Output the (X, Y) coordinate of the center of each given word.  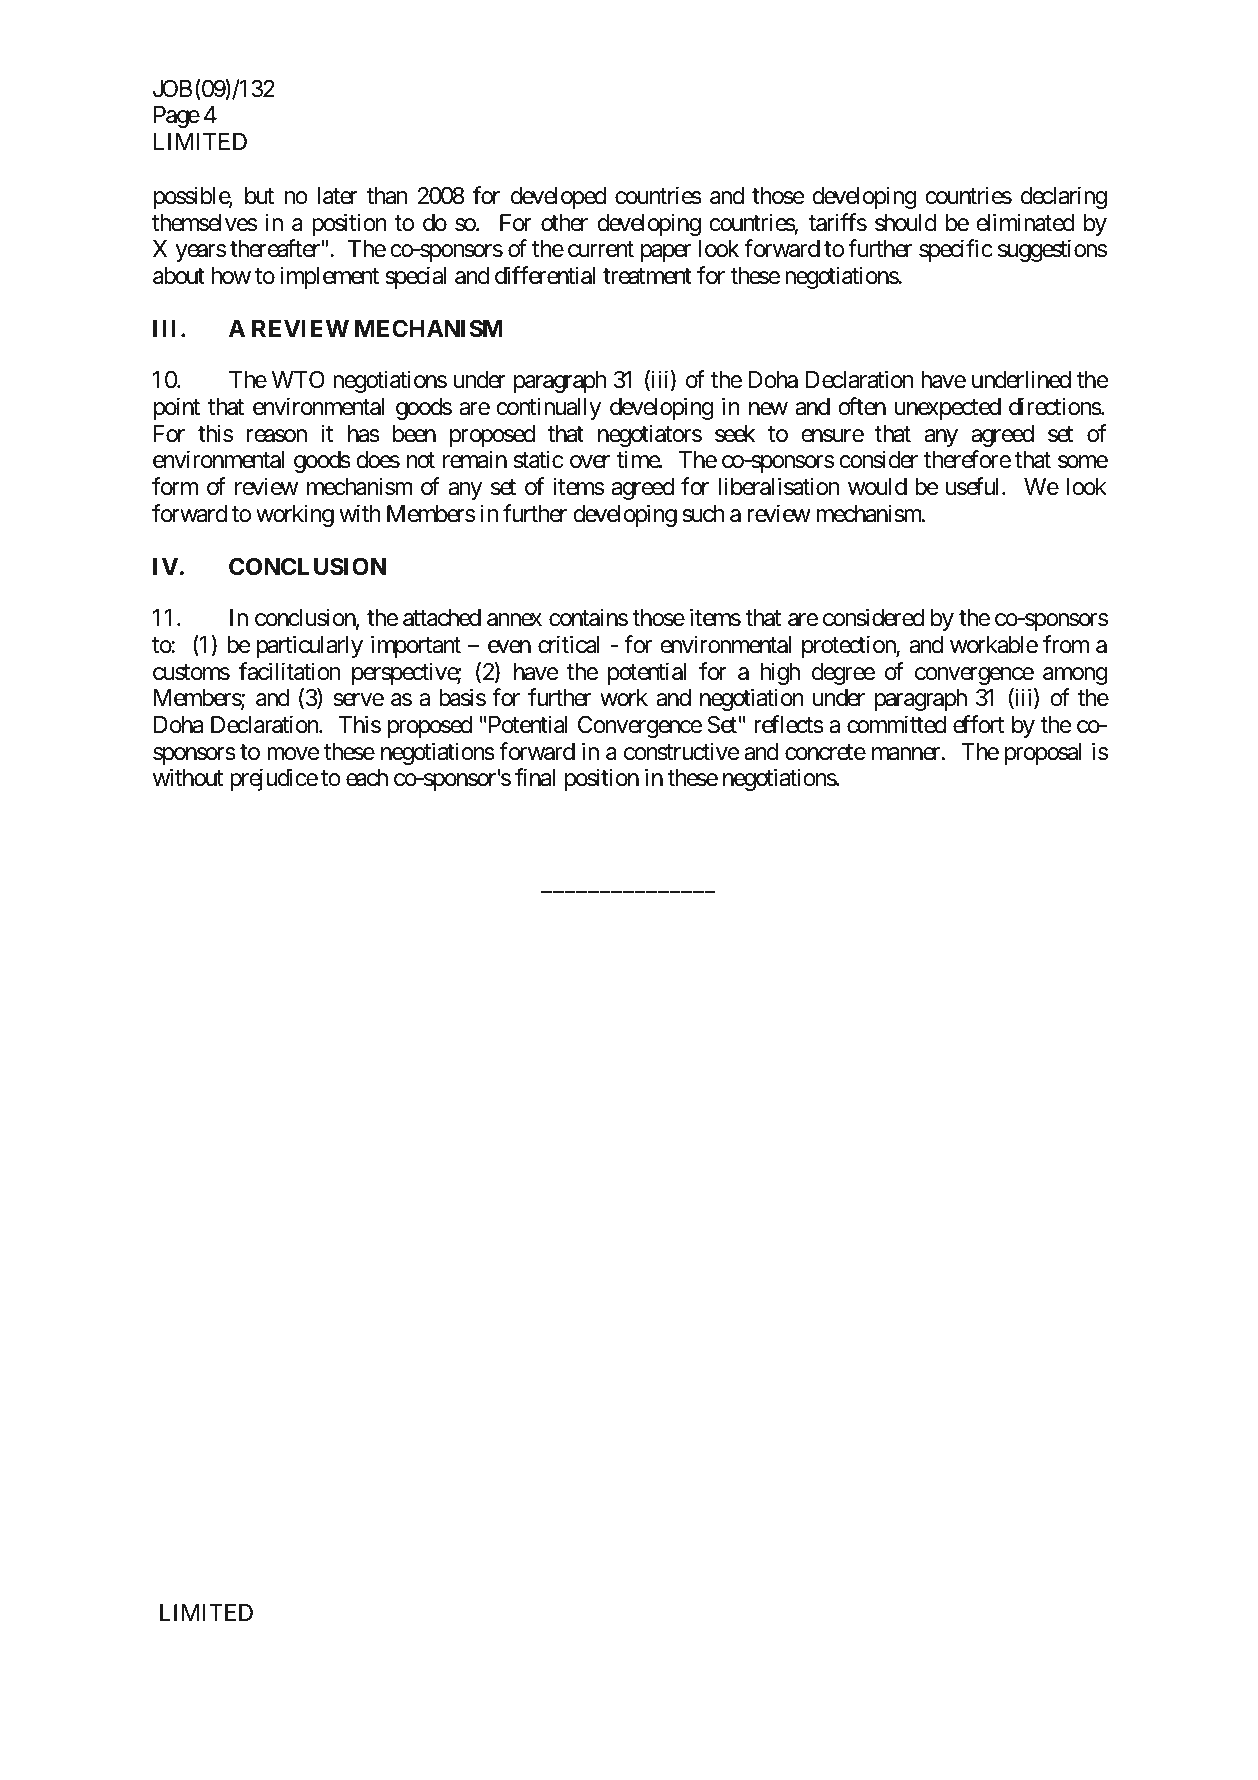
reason (277, 436)
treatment (647, 276)
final (535, 777)
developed (558, 198)
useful (974, 486)
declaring (1064, 197)
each (367, 778)
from (1066, 644)
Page (177, 117)
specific (956, 250)
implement (329, 277)
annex (514, 620)
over (590, 462)
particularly (310, 646)
